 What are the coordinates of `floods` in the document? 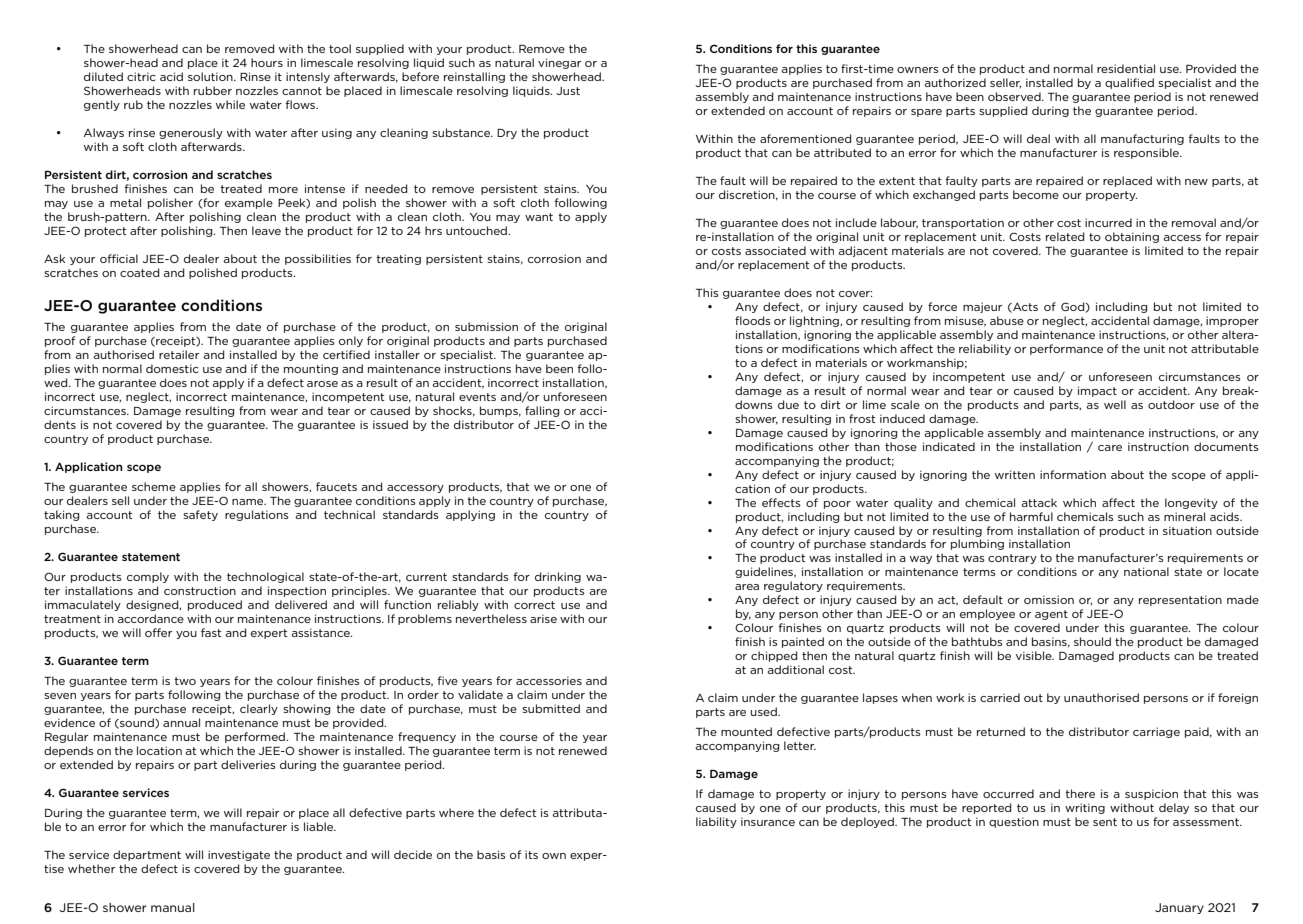 It's located at (753, 320).
